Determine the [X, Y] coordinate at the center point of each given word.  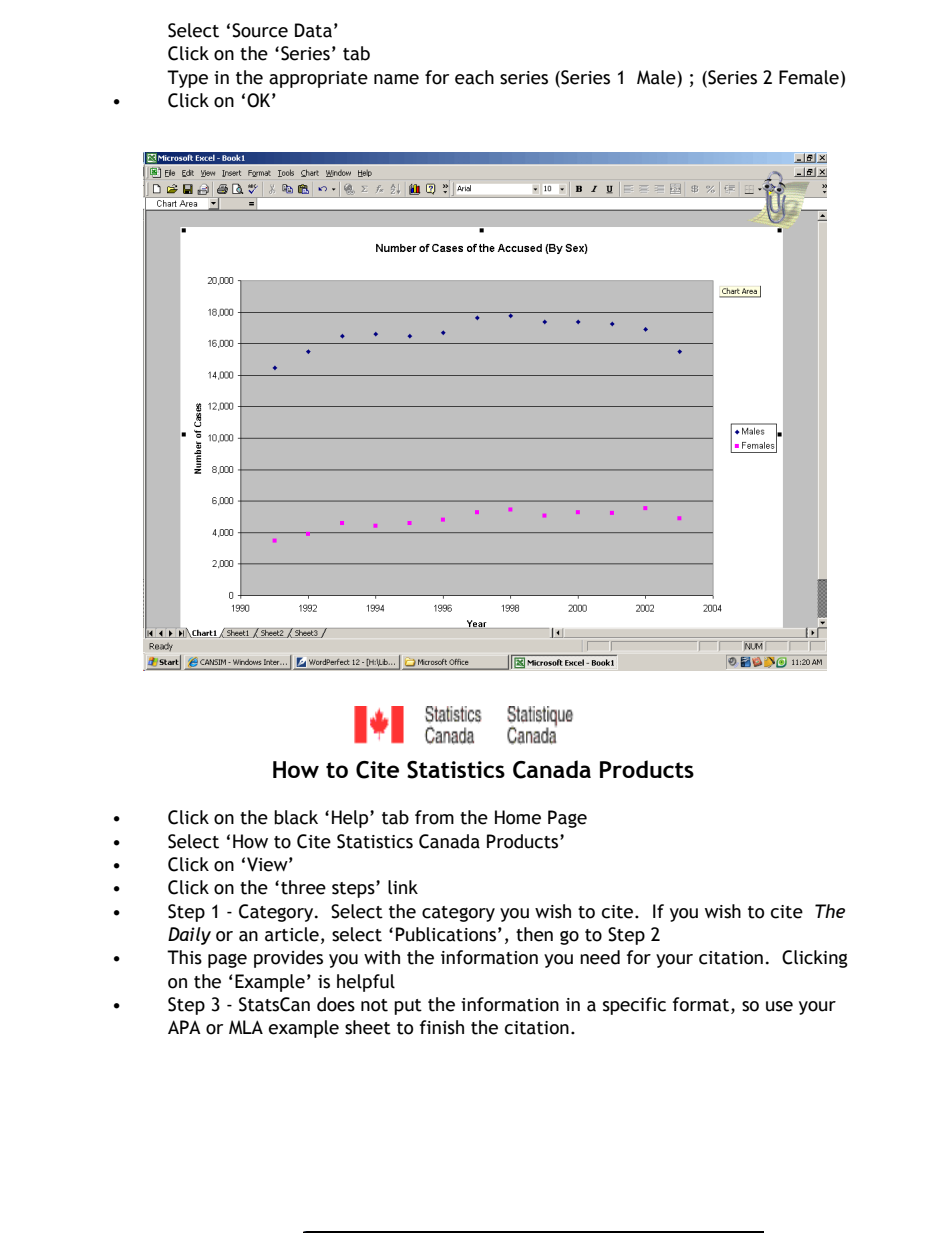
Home [518, 817]
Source [260, 30]
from [434, 817]
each [474, 77]
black [296, 817]
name [396, 79]
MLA [246, 1027]
